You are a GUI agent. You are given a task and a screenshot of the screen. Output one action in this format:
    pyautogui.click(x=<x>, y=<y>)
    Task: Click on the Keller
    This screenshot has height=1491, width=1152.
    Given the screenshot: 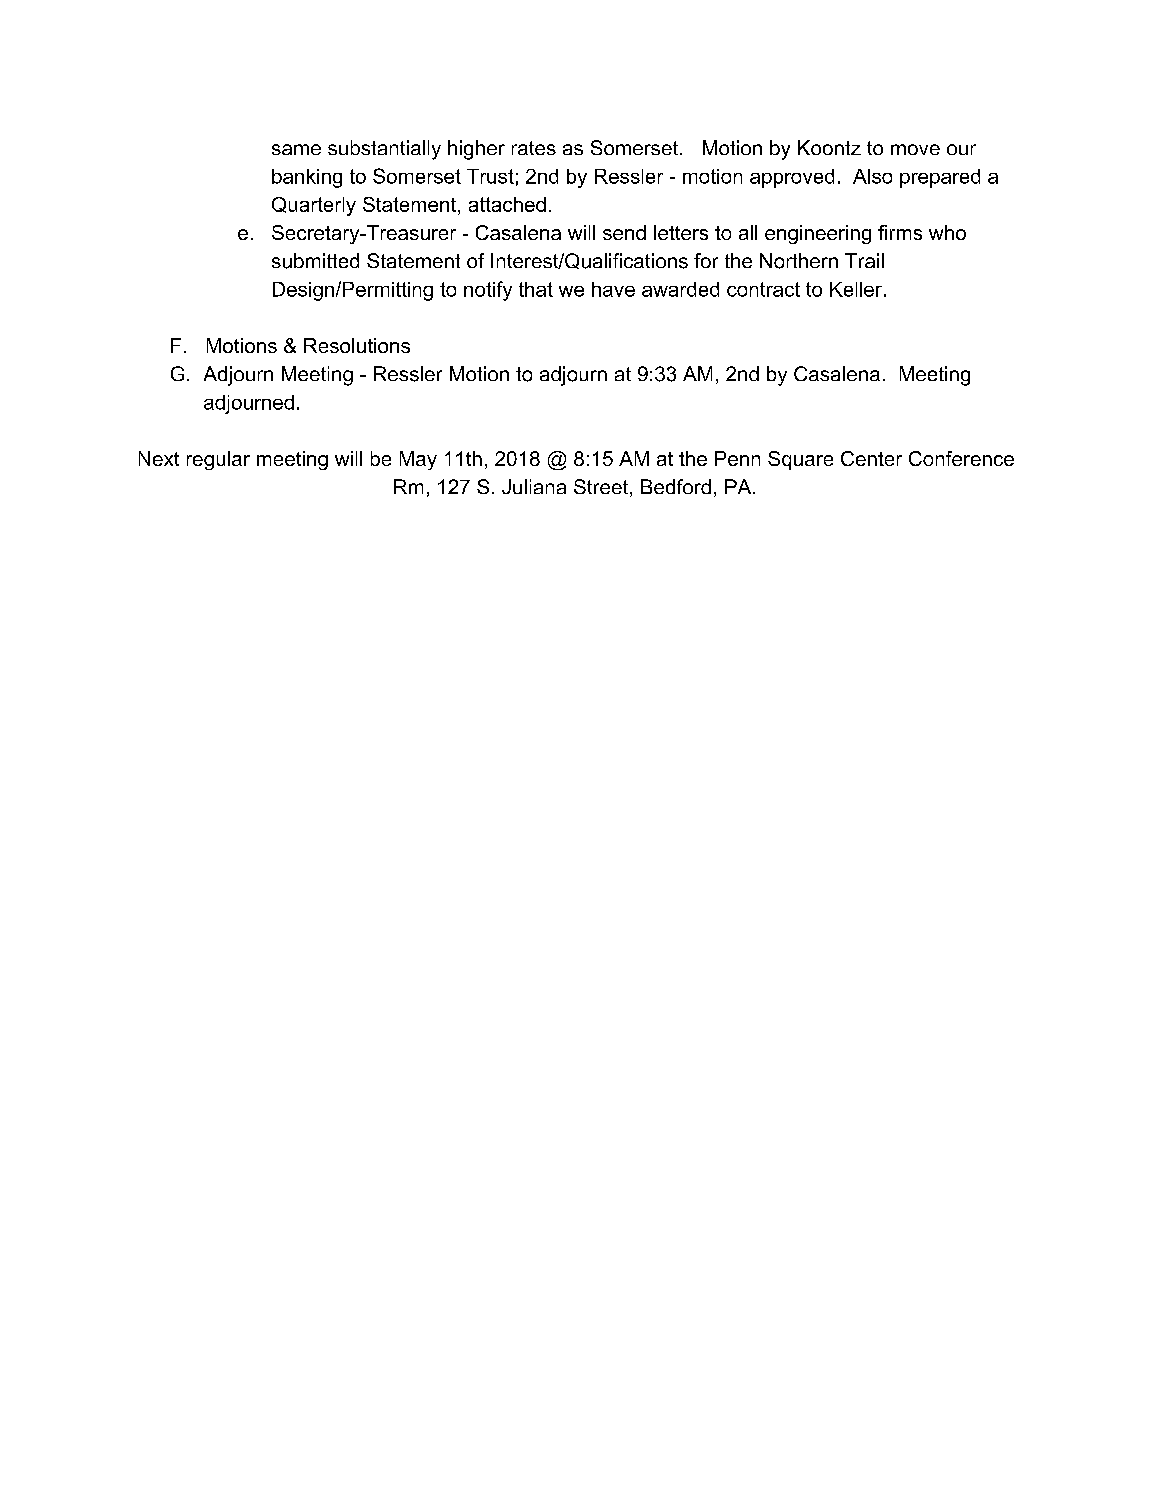 What is the action you would take?
    pyautogui.click(x=857, y=289)
